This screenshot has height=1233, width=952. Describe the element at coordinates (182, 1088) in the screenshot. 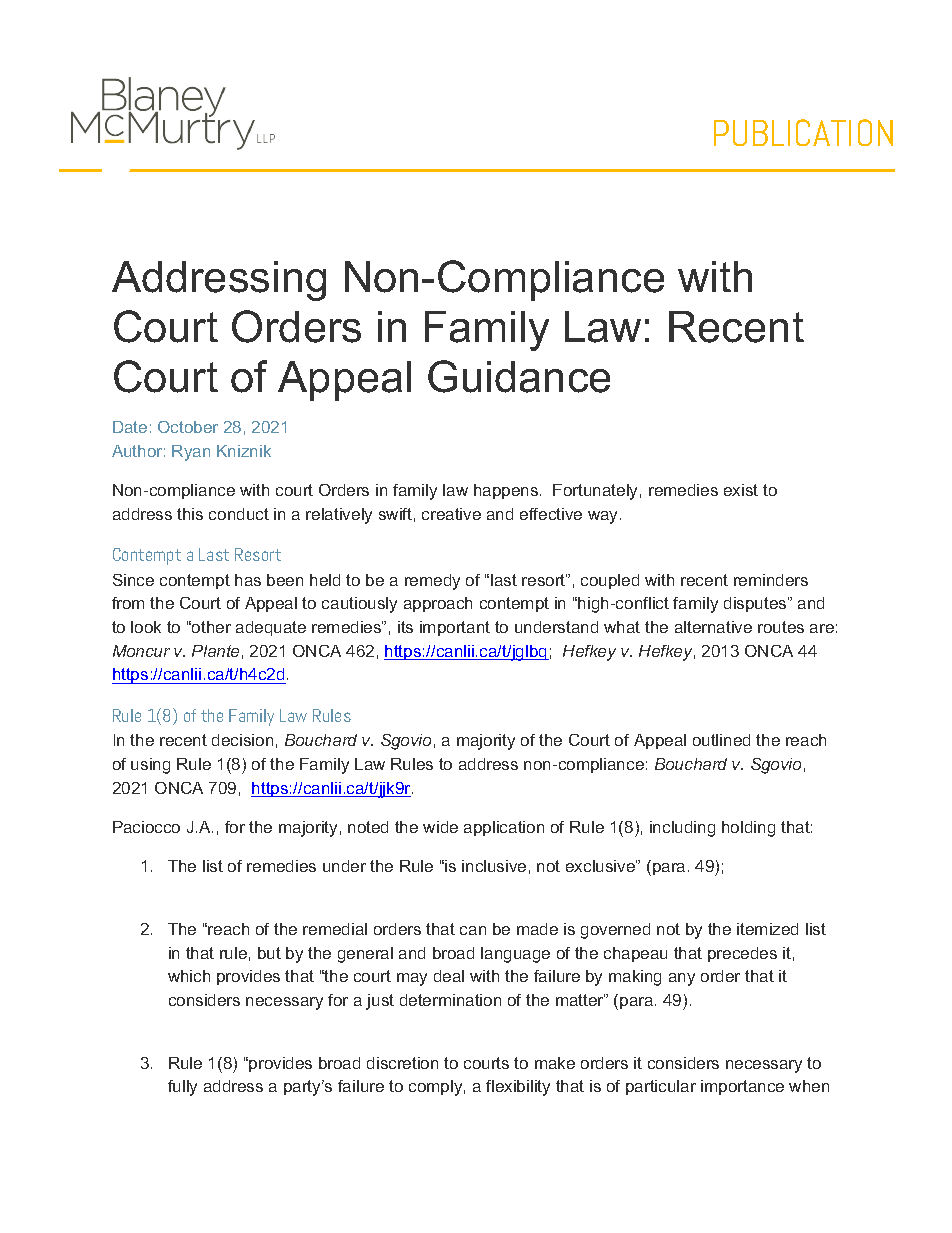

I see `fully` at that location.
